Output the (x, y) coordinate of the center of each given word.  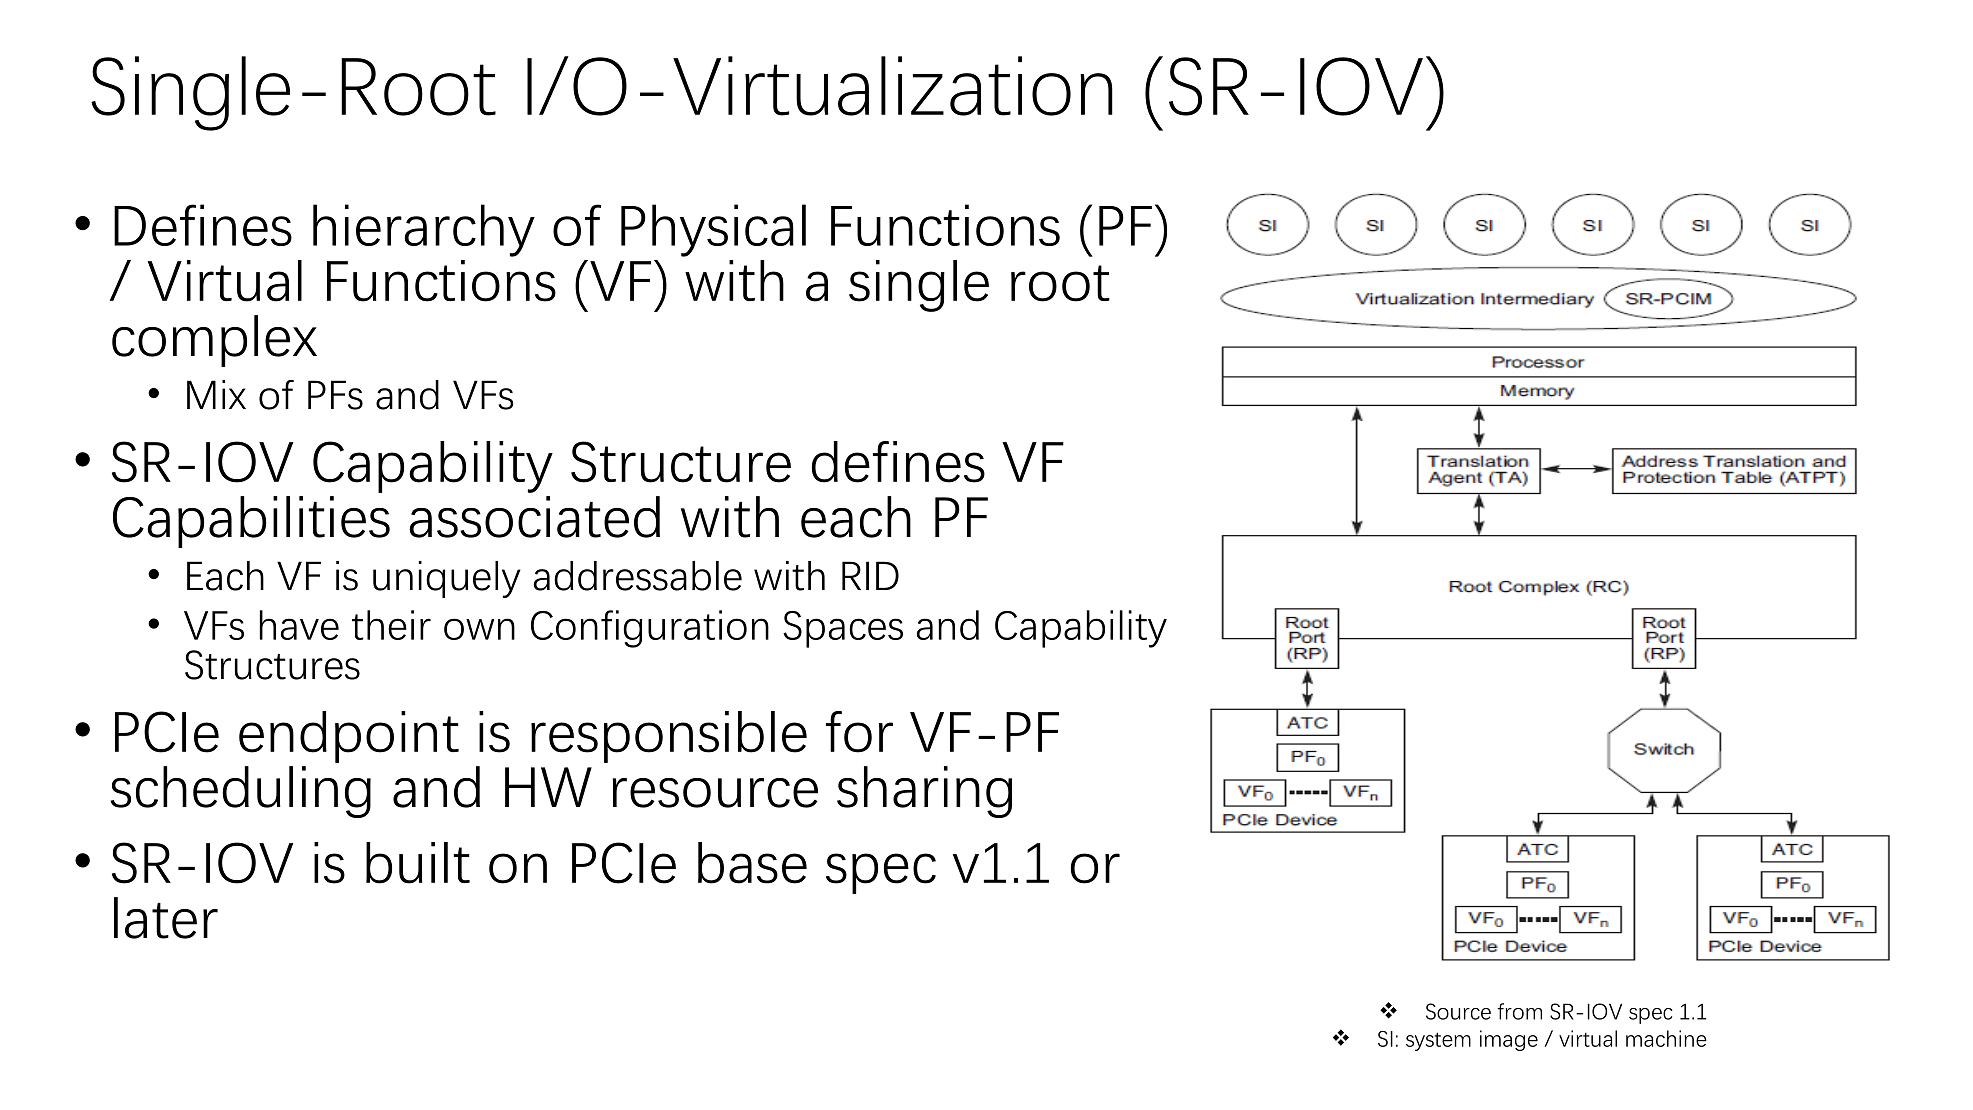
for (859, 732)
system (1438, 1041)
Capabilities (251, 522)
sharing (924, 792)
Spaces (843, 629)
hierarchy (424, 230)
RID (870, 575)
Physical (713, 230)
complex (214, 341)
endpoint (349, 737)
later (166, 918)
